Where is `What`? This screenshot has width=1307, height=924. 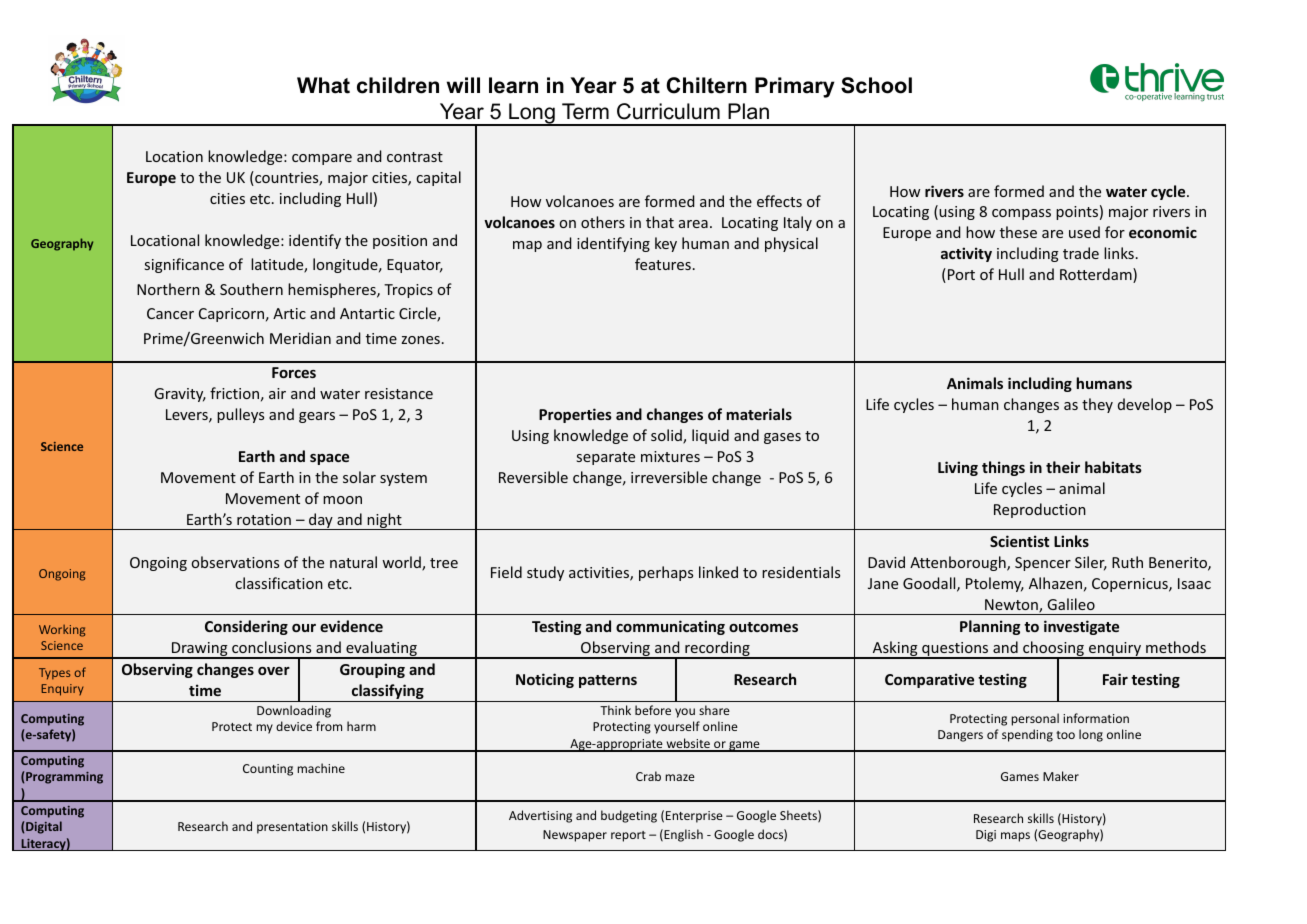
What is located at coordinates (323, 85).
